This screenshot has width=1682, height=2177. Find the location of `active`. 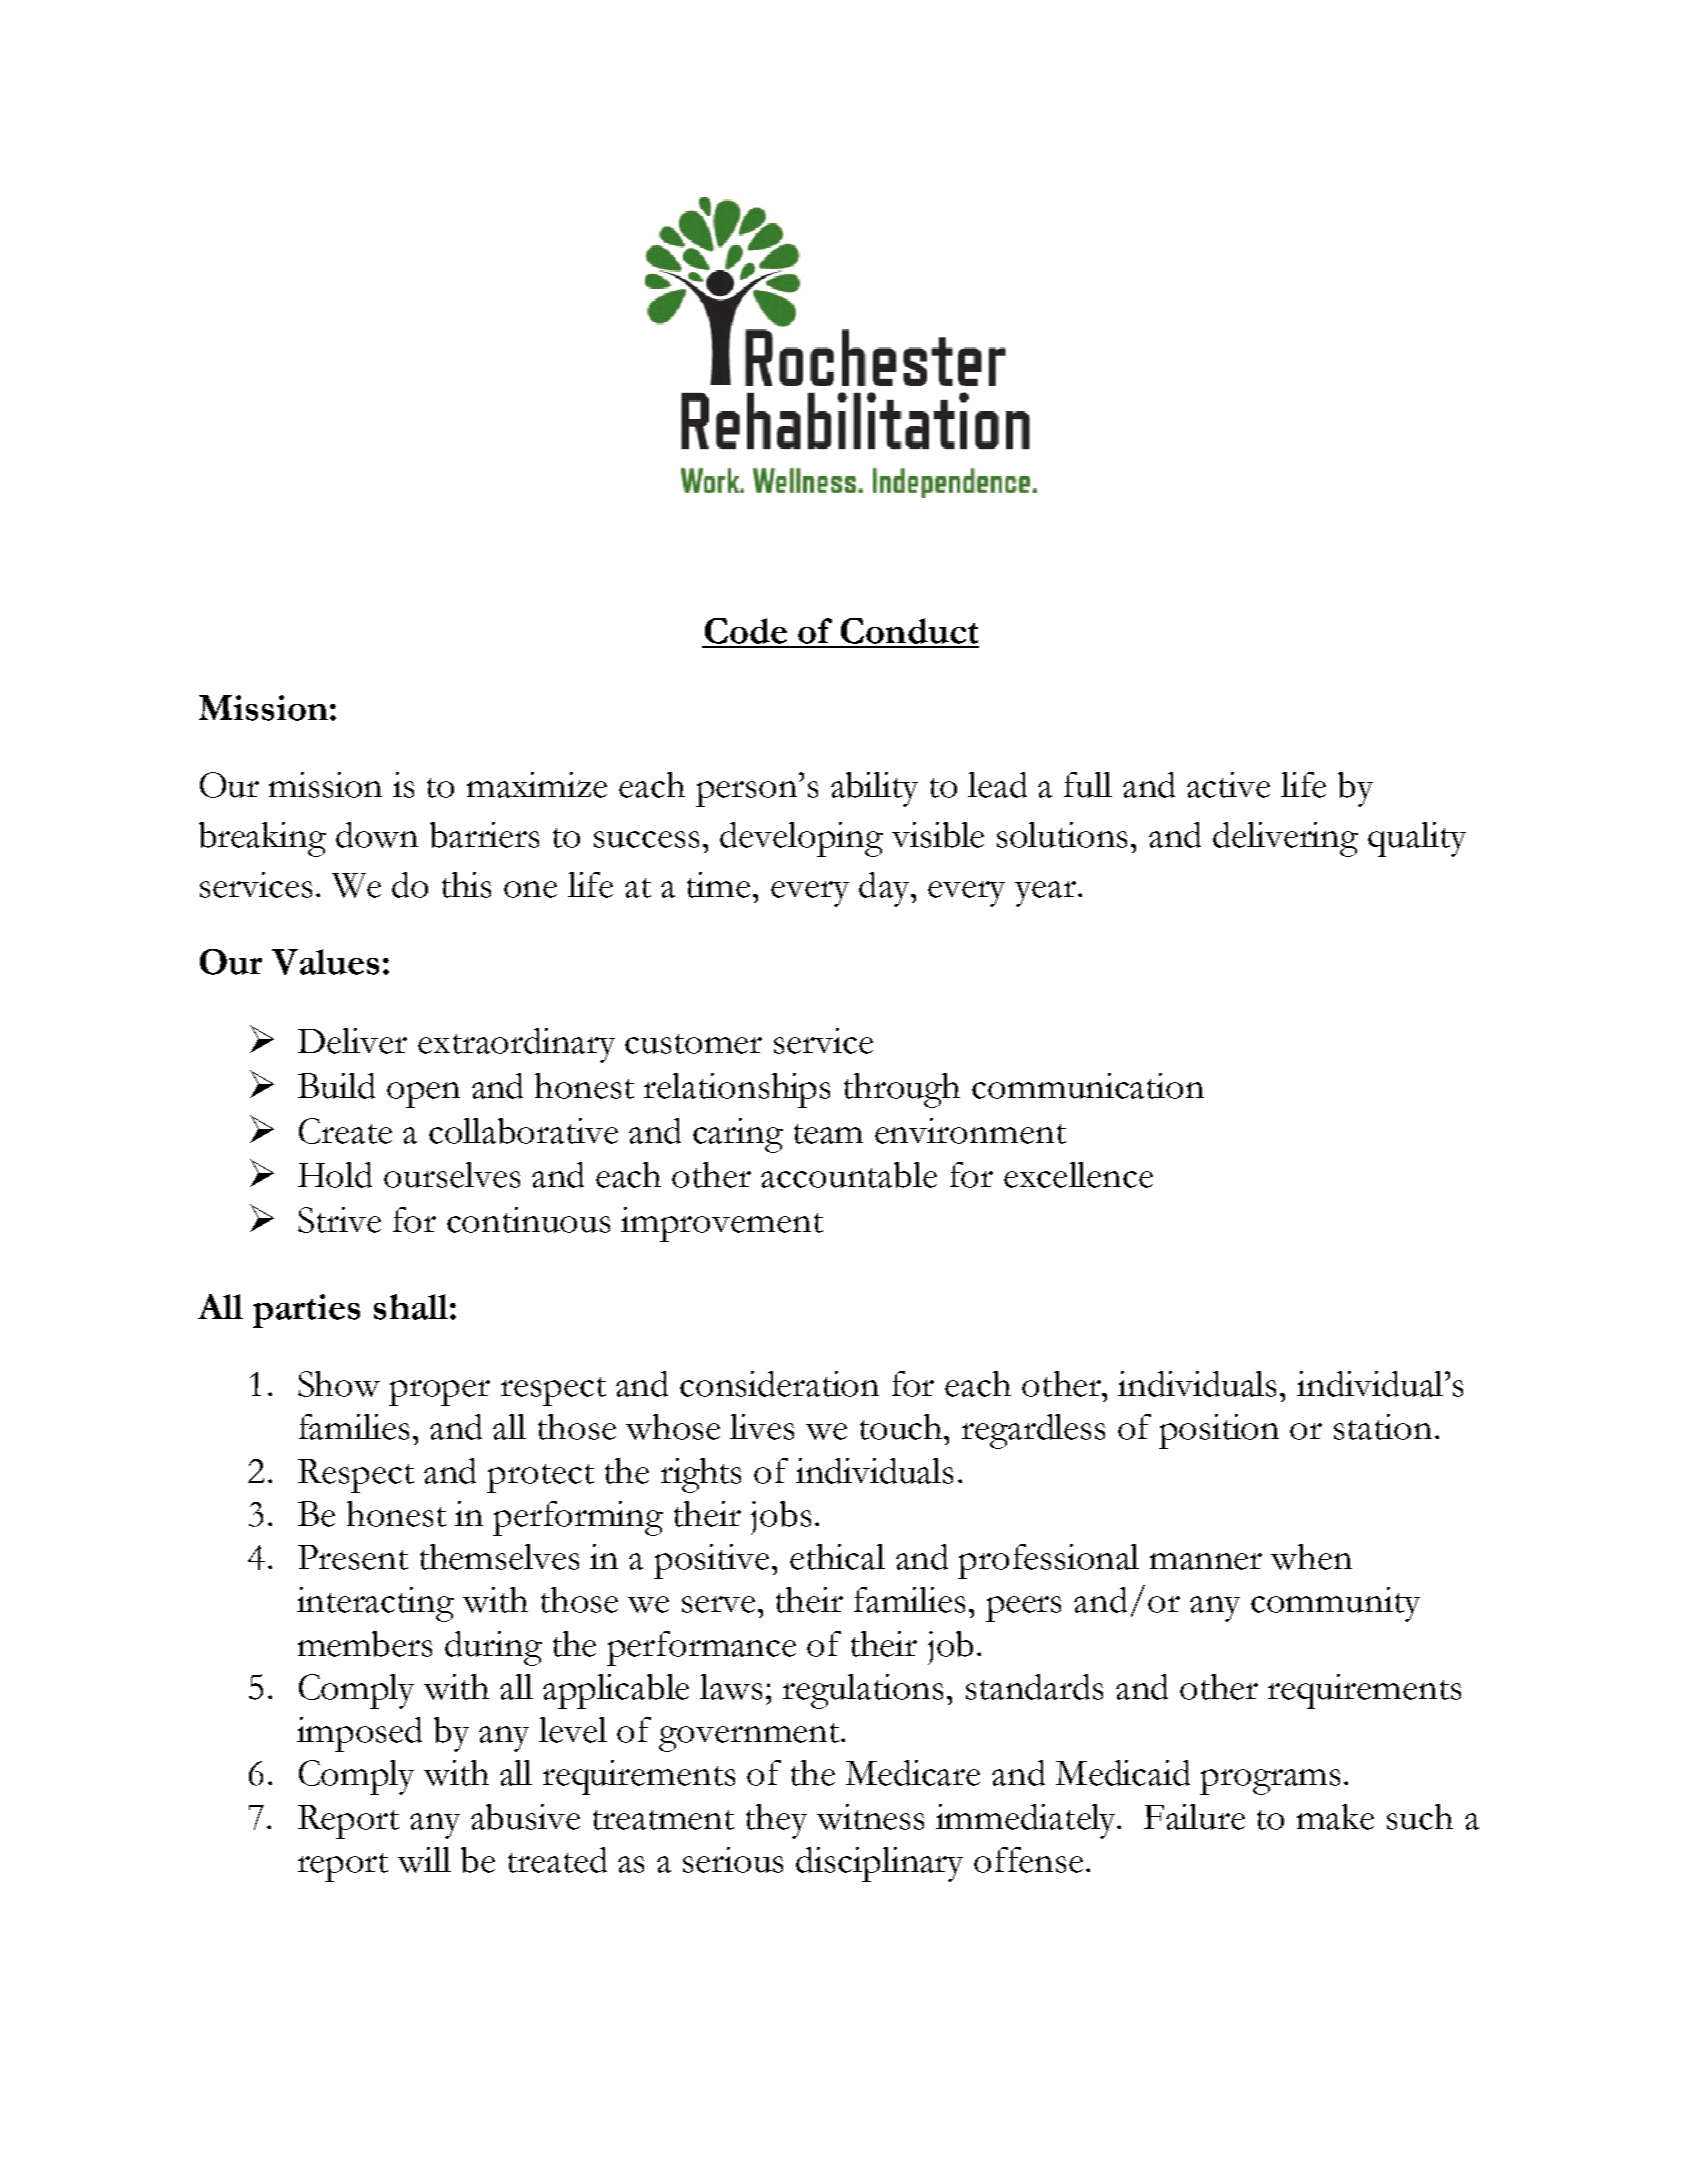

active is located at coordinates (1228, 785).
